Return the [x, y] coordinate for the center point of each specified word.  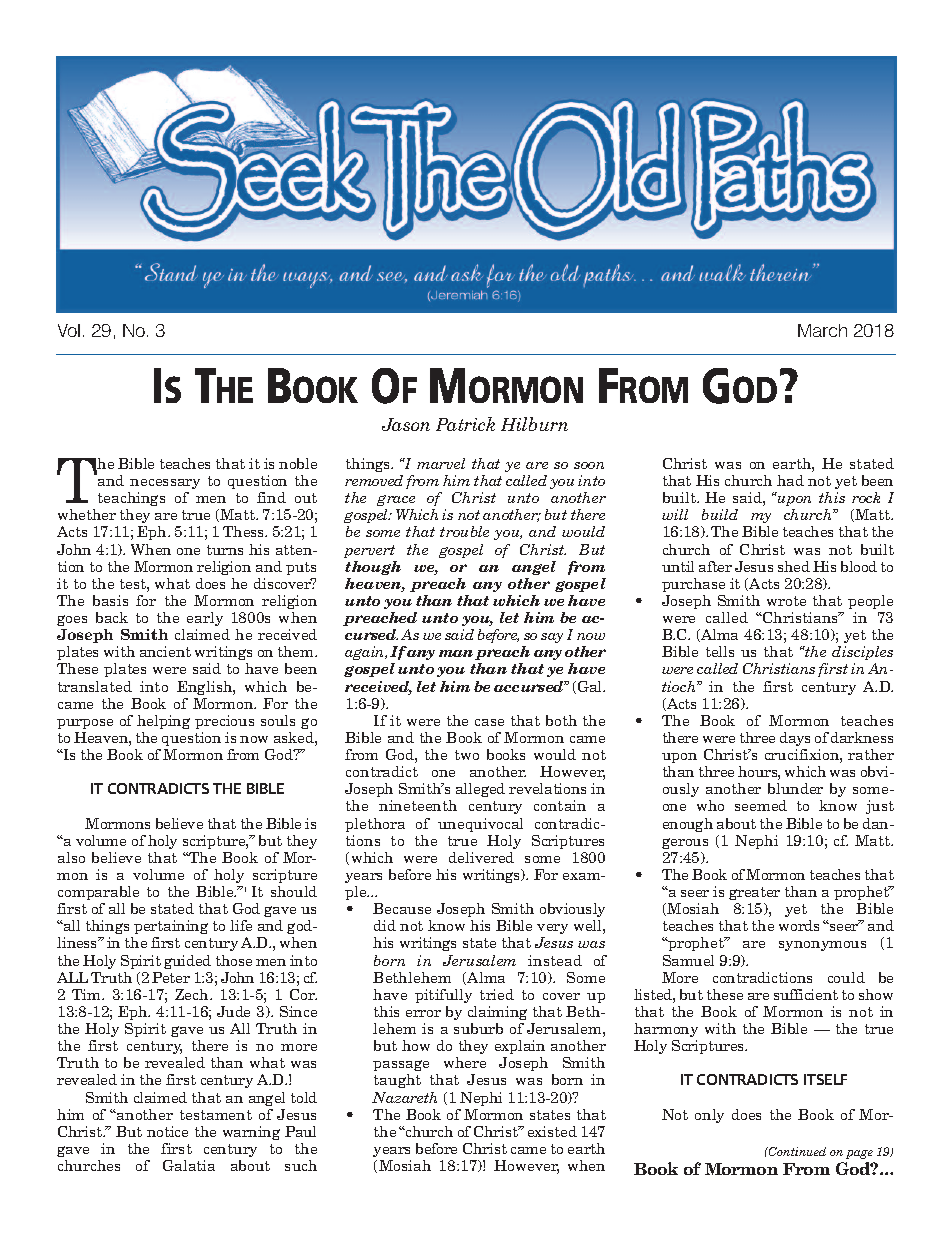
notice [167, 1131]
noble [298, 463]
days [795, 739]
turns [225, 550]
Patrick [465, 424]
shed [794, 566]
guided [187, 962]
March [822, 330]
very [552, 931]
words [799, 925]
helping [163, 722]
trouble [464, 531]
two [467, 755]
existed [552, 1131]
